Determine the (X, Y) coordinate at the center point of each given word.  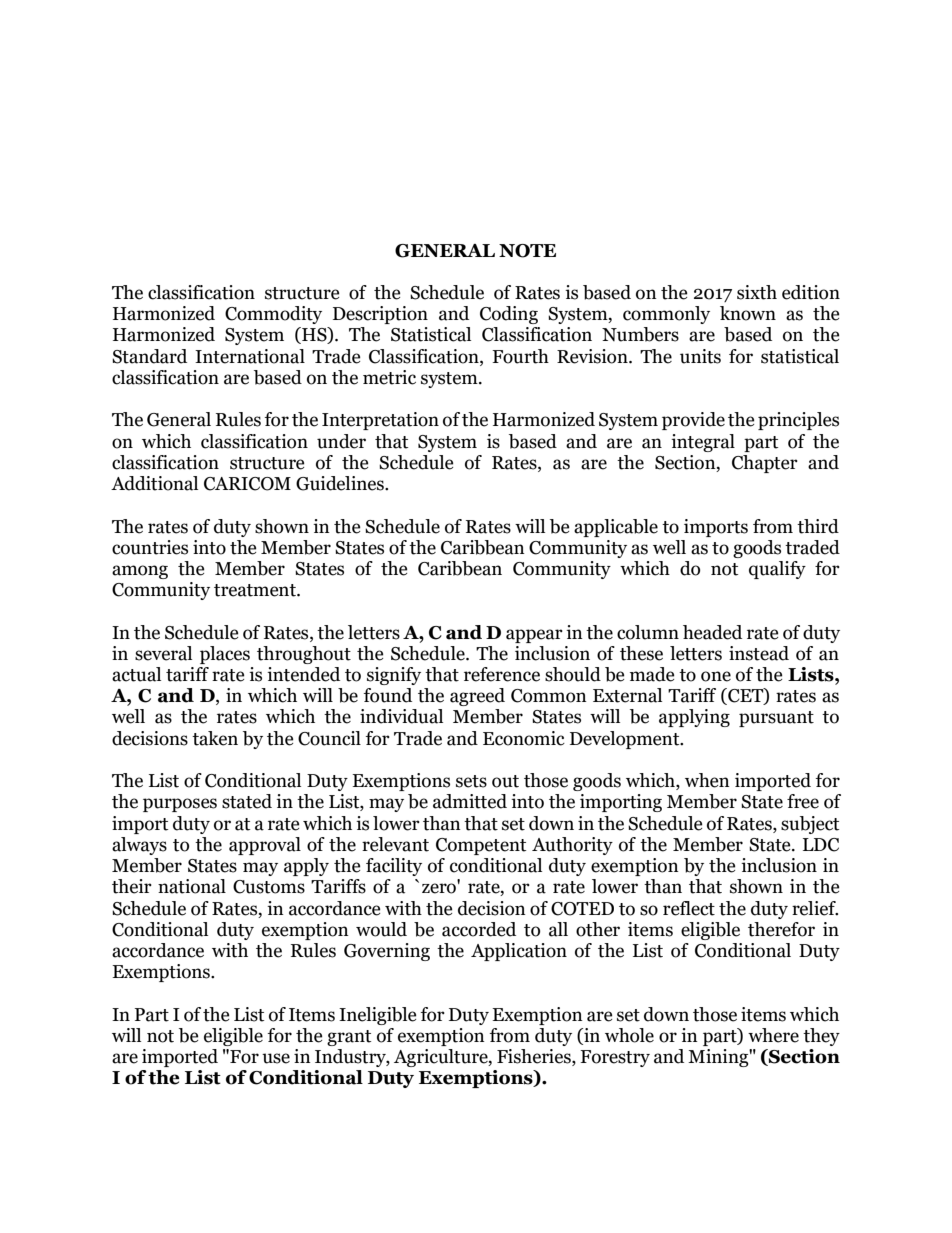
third (818, 526)
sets (471, 781)
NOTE (527, 251)
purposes (180, 805)
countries (150, 547)
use (276, 1058)
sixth (757, 292)
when (707, 780)
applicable (616, 528)
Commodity (273, 315)
